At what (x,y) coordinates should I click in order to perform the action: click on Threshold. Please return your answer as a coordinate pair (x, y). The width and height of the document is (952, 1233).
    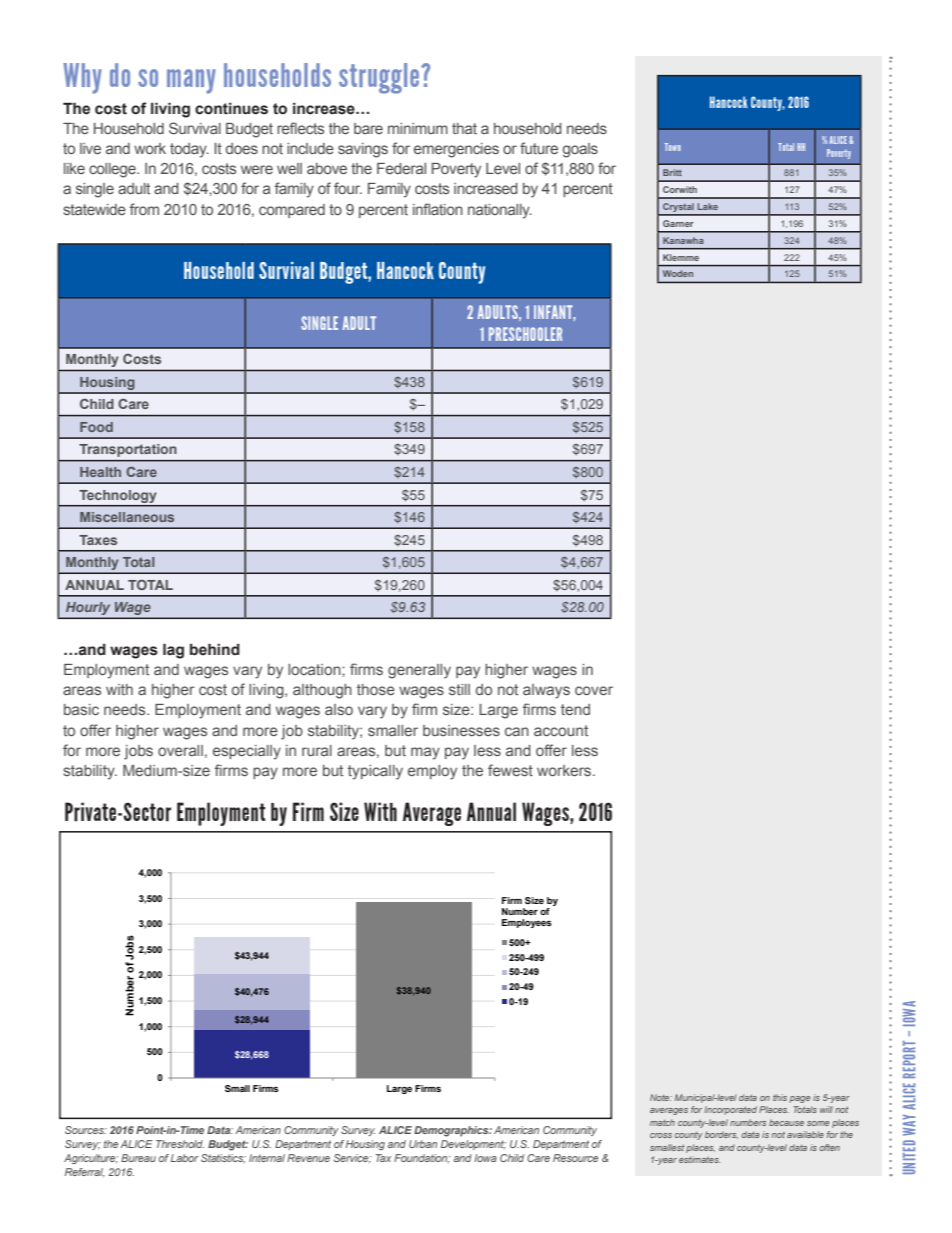
    Looking at the image, I should click on (180, 1144).
